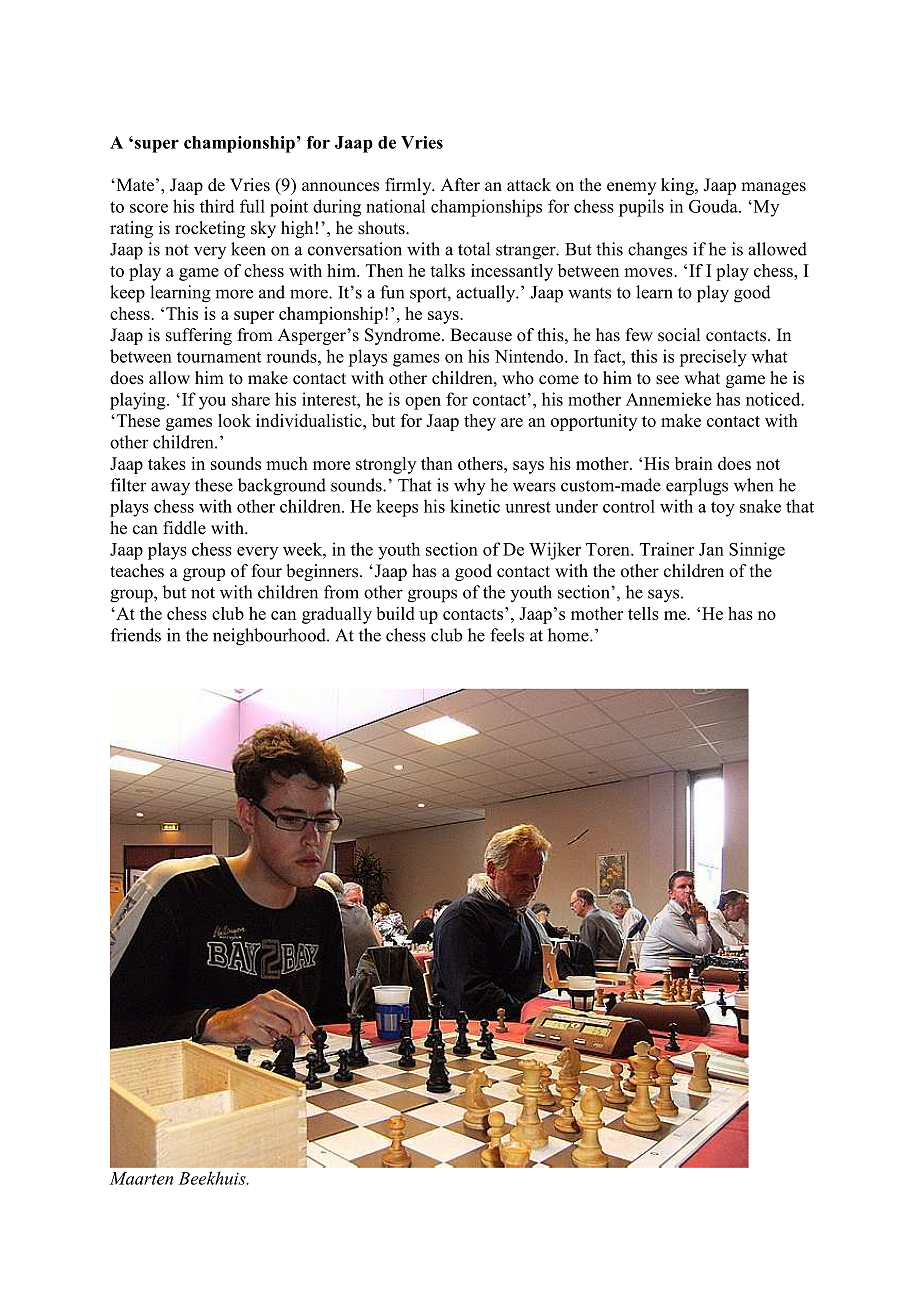 This page has height=1308, width=924. Describe the element at coordinates (569, 635) in the page. I see `home` at that location.
